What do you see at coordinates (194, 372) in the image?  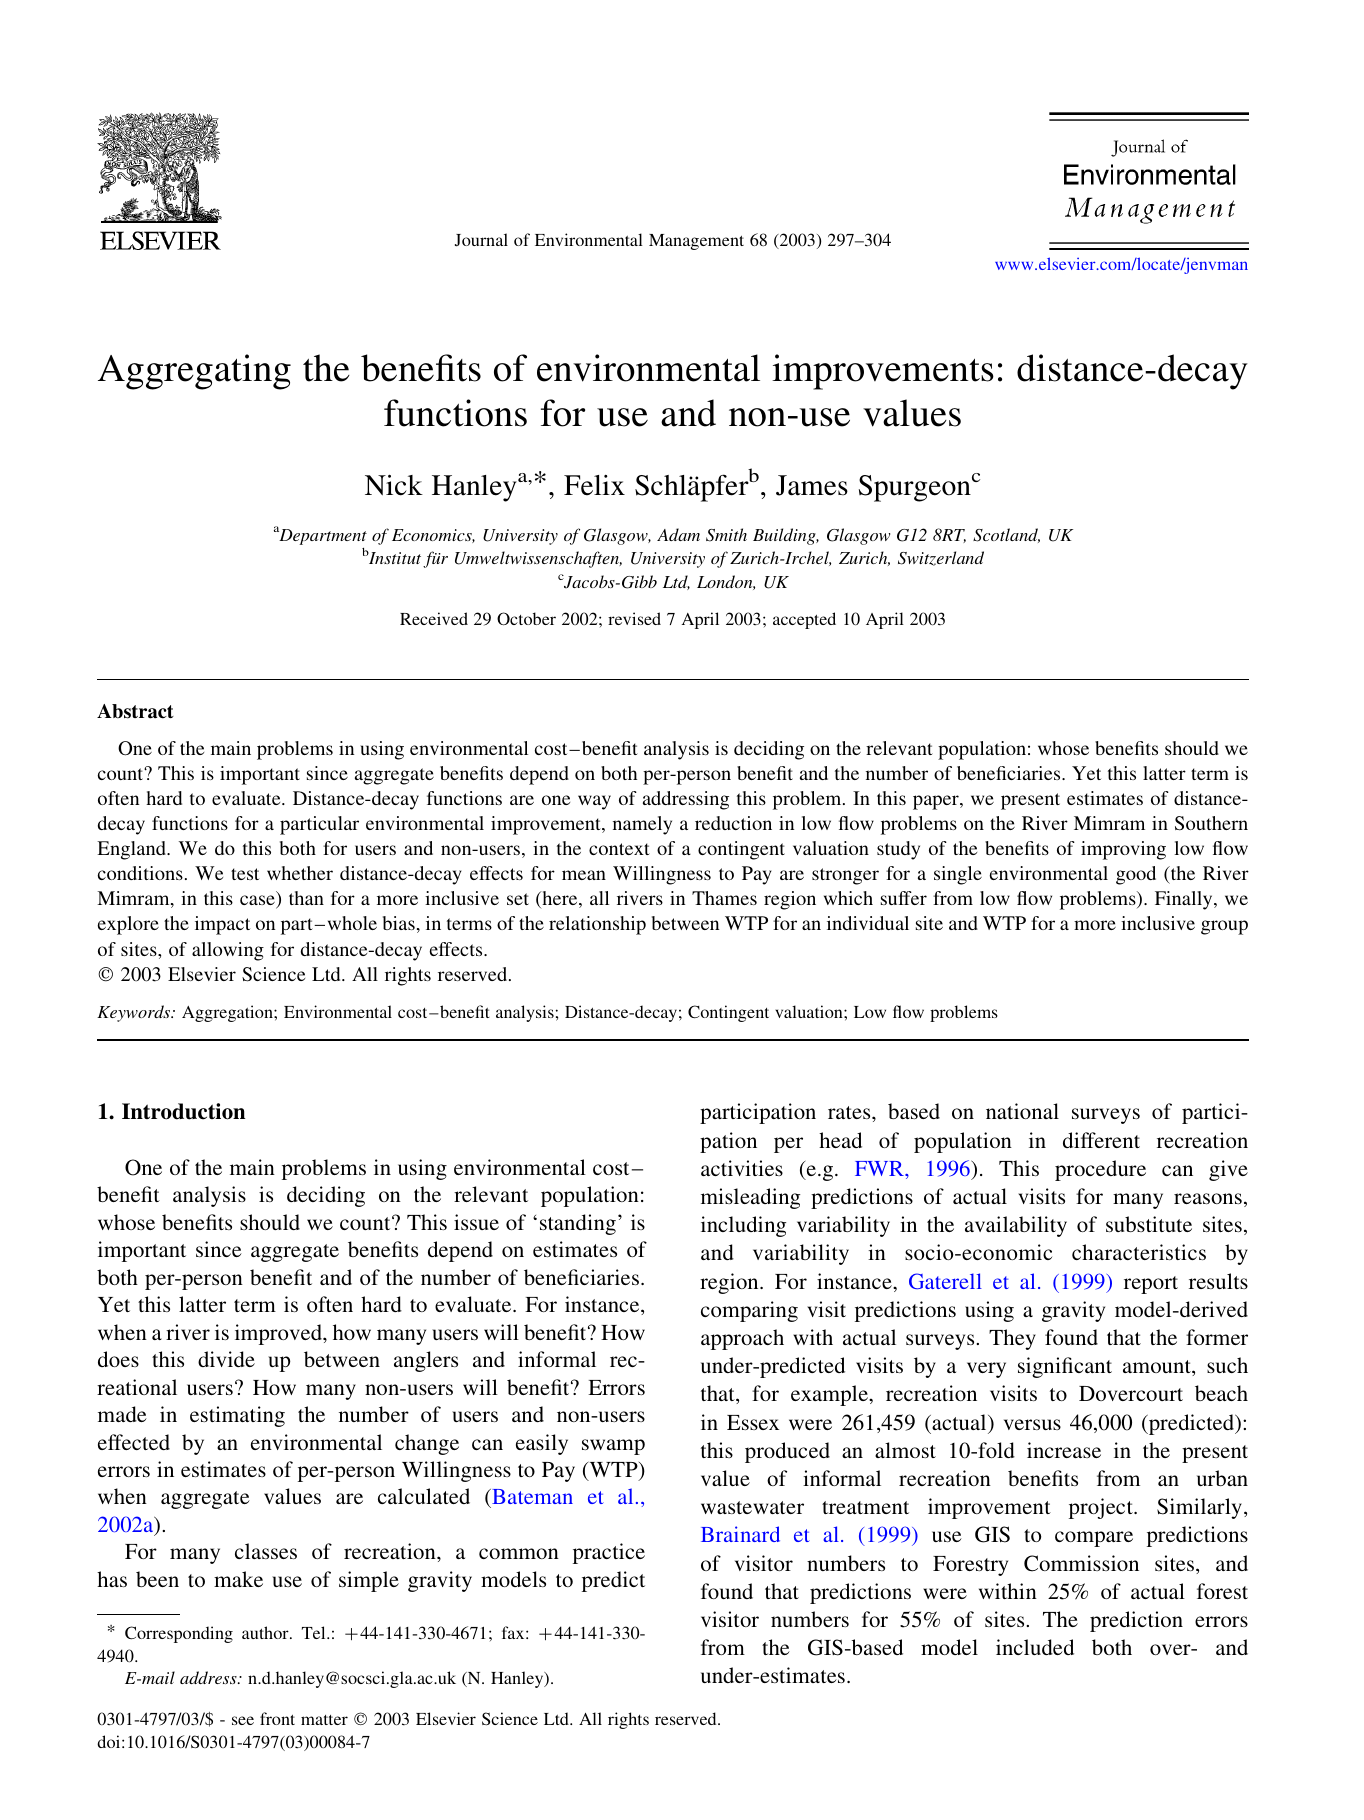 I see `Aggregating` at bounding box center [194, 372].
